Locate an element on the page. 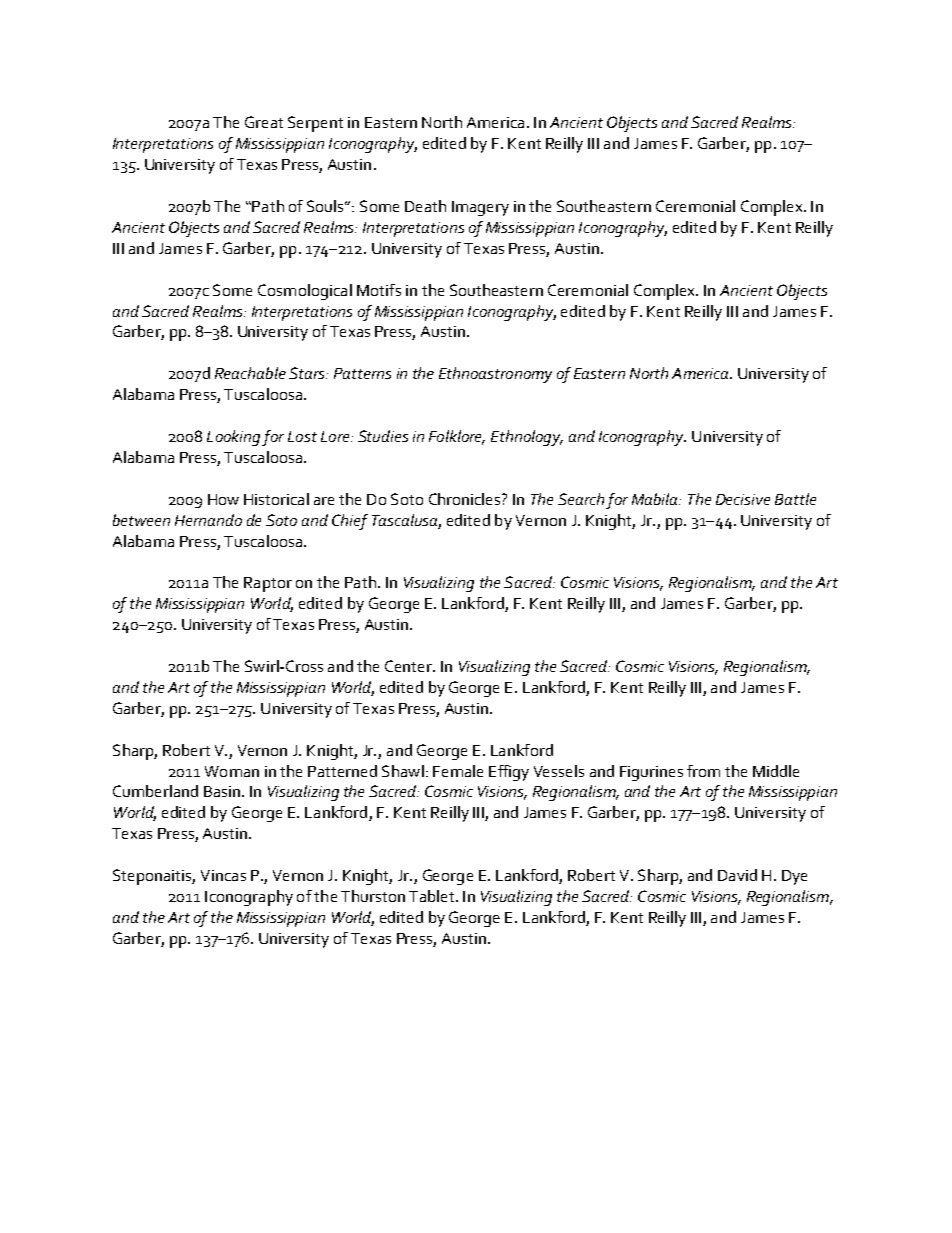  Basin is located at coordinates (222, 791).
